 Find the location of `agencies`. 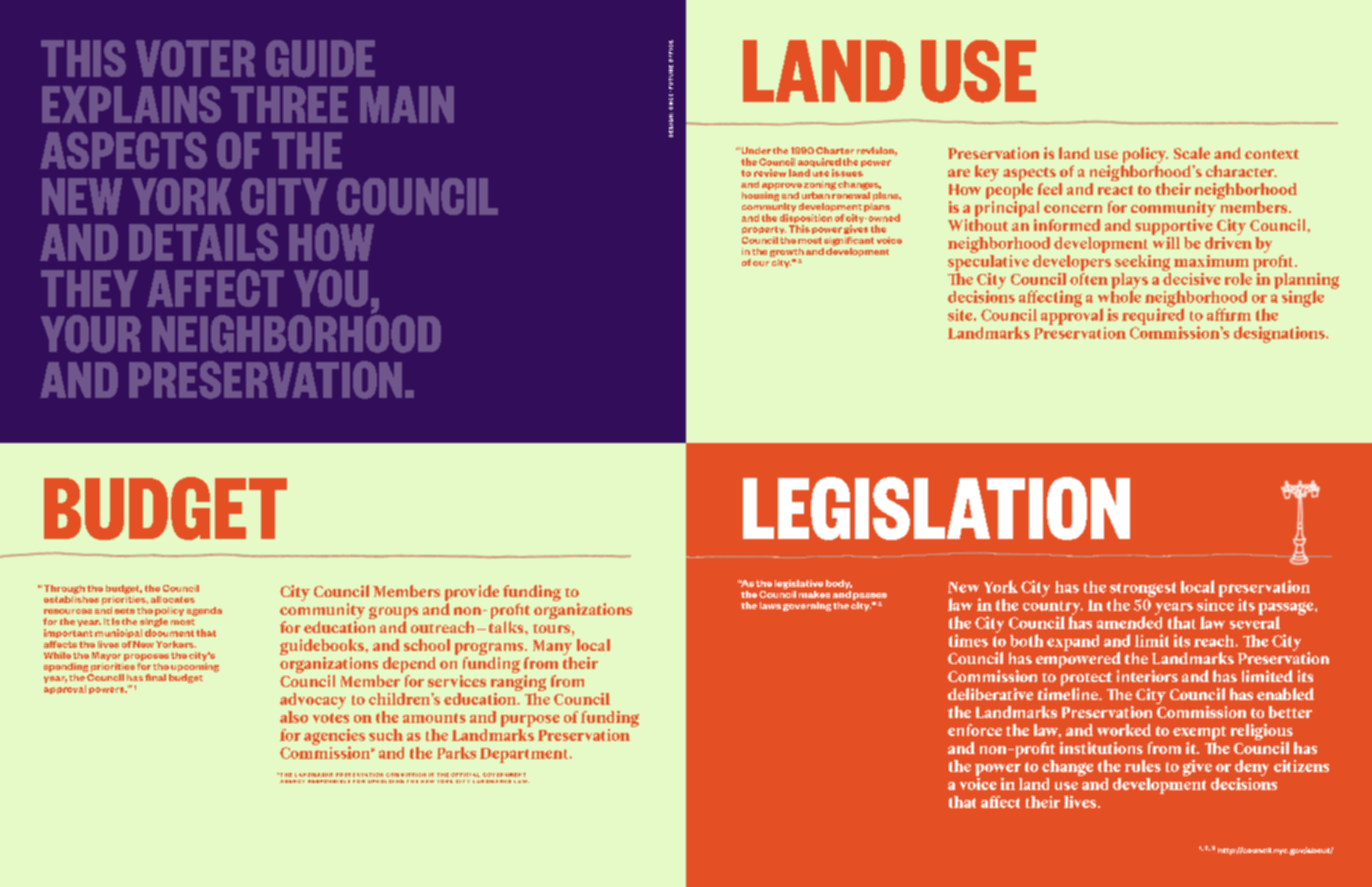

agencies is located at coordinates (334, 738).
